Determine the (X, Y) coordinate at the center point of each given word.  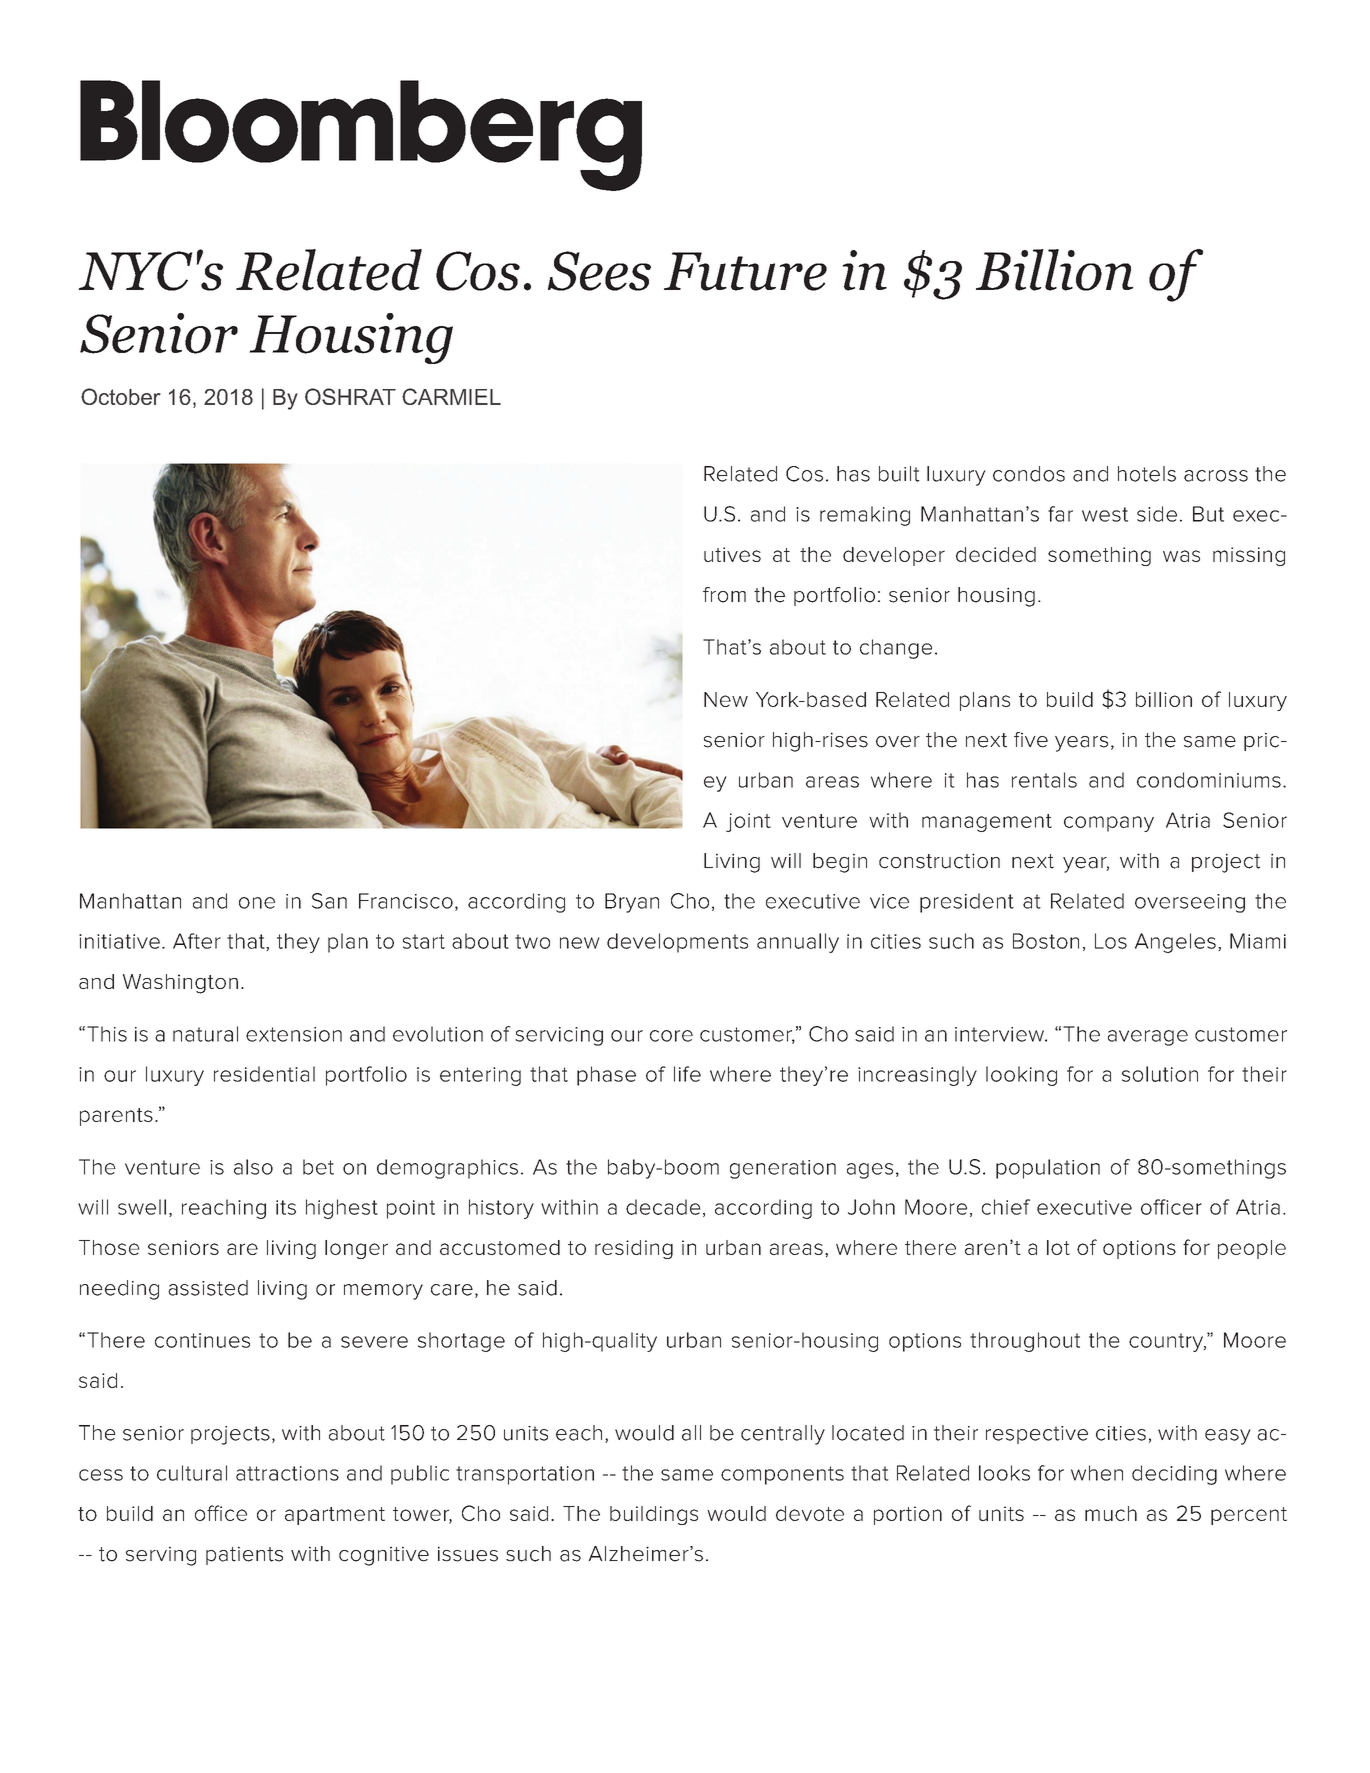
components (782, 1475)
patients (244, 1555)
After (197, 941)
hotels (1147, 474)
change (896, 649)
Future (745, 271)
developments (677, 943)
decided (996, 554)
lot (1058, 1247)
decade (663, 1207)
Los (1111, 941)
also (253, 1167)
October (121, 396)
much (1111, 1513)
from (724, 595)
